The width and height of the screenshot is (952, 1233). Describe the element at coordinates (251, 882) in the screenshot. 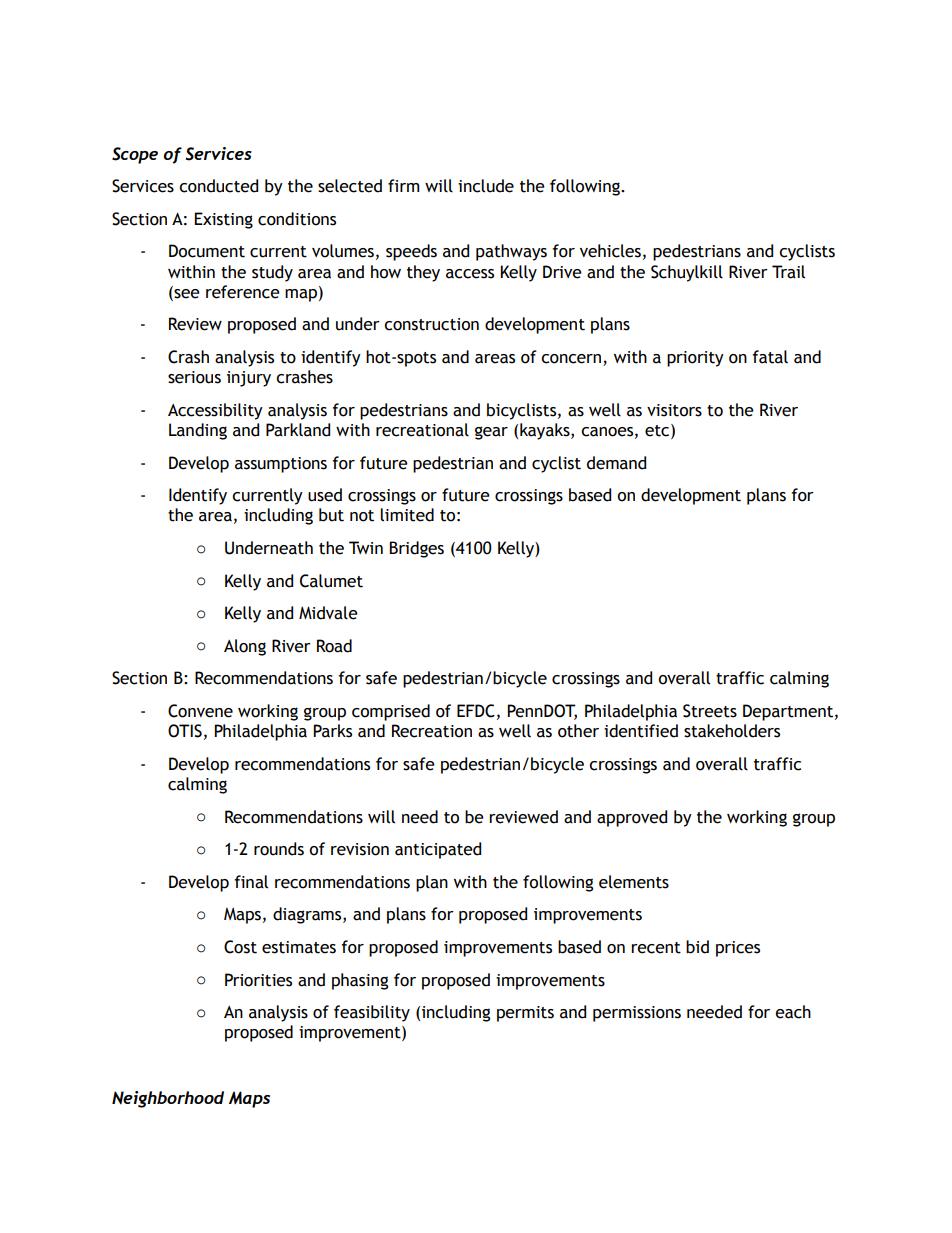

I see `final` at that location.
